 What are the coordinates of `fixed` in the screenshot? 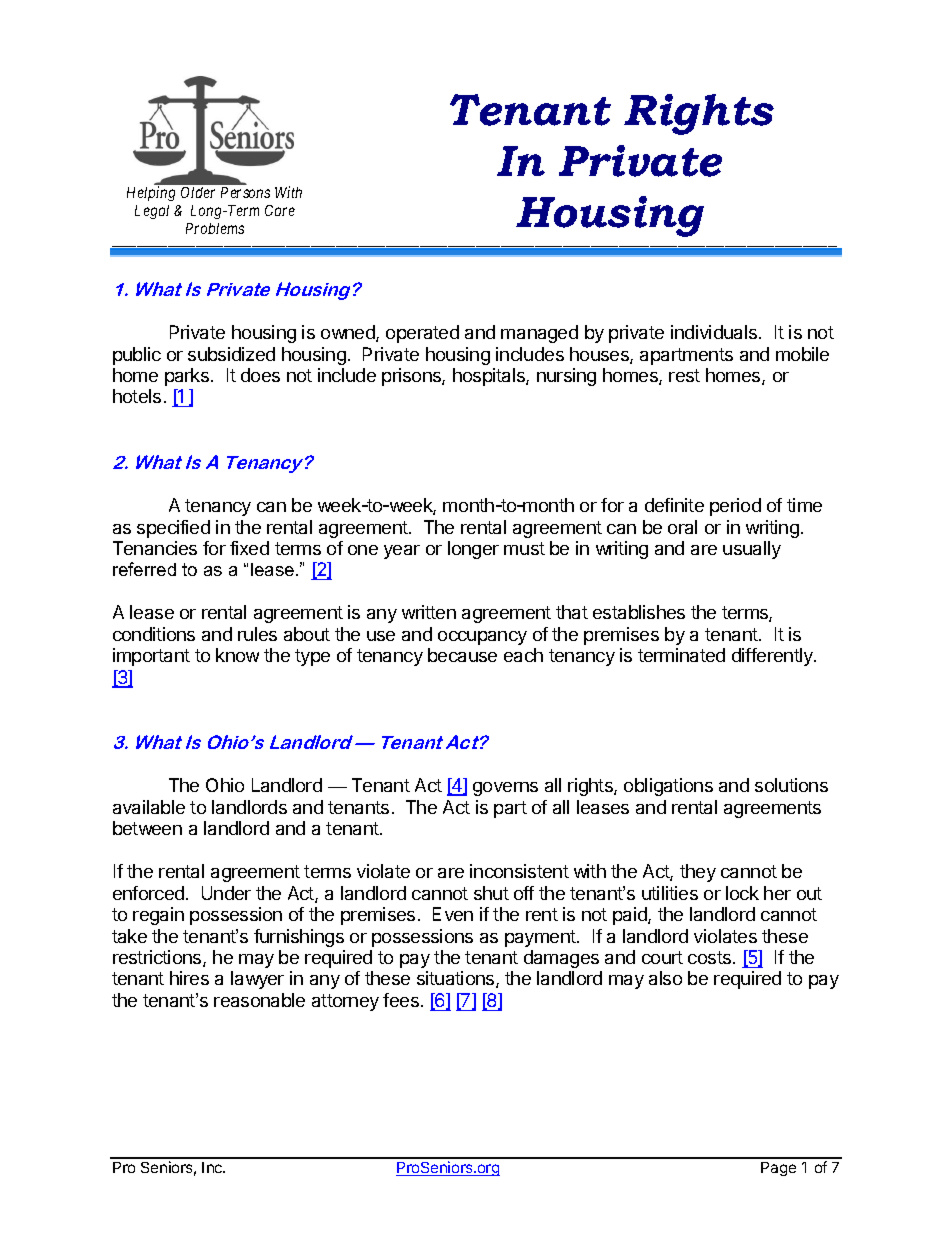 It's located at (249, 548).
